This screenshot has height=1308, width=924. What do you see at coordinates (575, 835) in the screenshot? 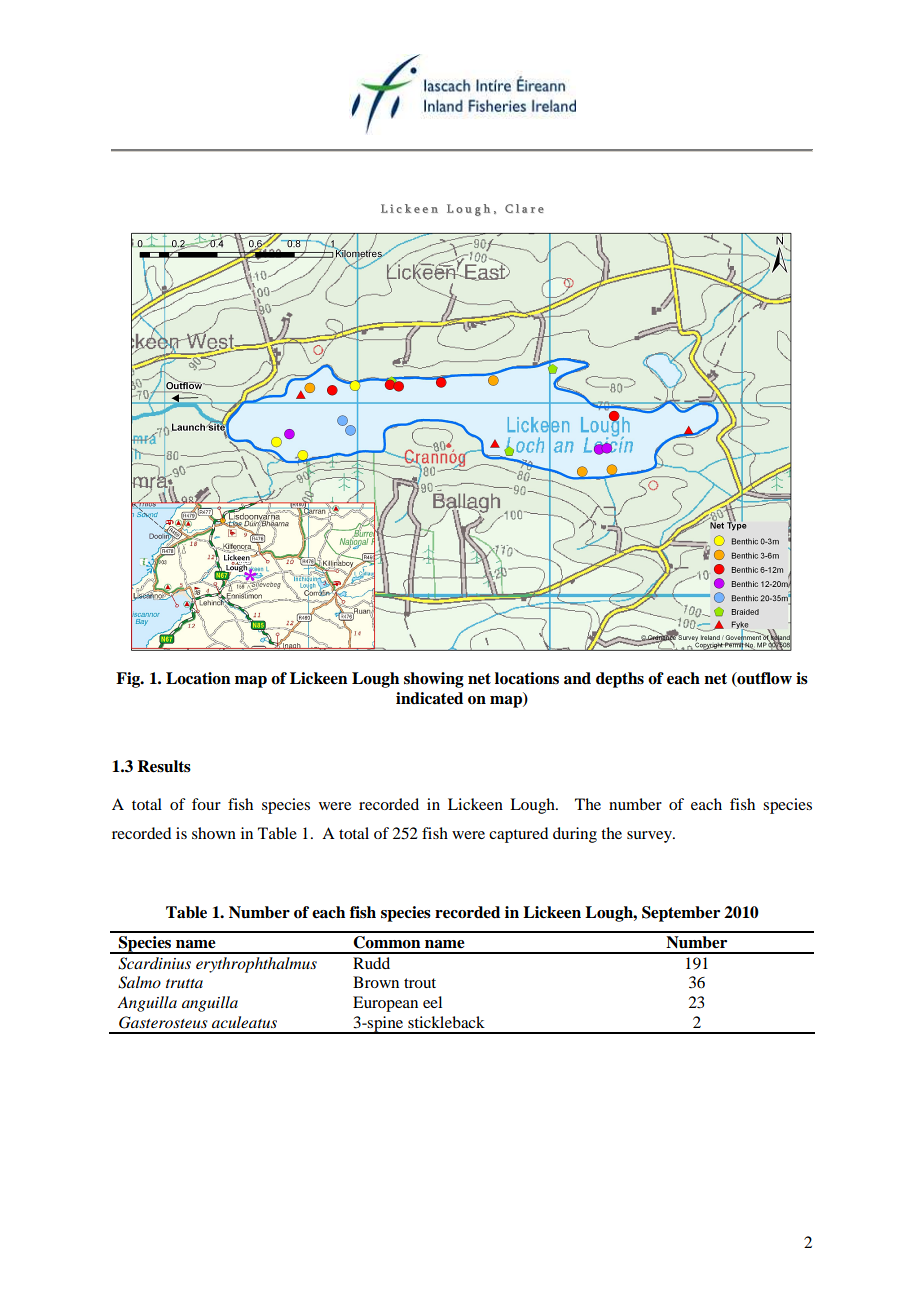
I see `during` at bounding box center [575, 835].
